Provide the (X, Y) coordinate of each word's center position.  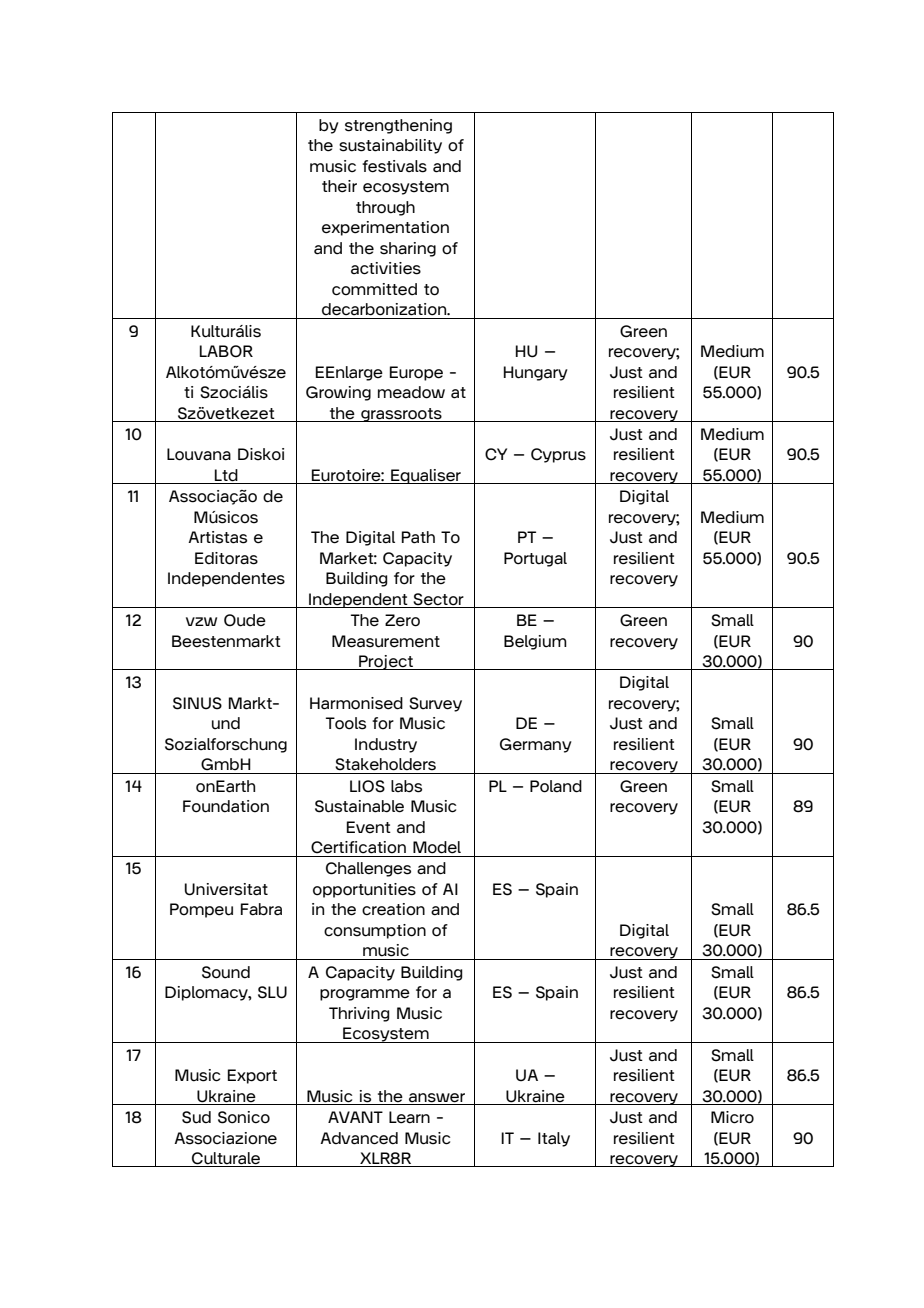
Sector (439, 600)
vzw (201, 621)
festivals (394, 166)
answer (437, 1098)
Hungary (536, 373)
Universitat (226, 889)
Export (252, 1076)
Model (437, 847)
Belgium (535, 642)
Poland (556, 786)
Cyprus (558, 455)
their (339, 186)
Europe (416, 373)
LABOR (226, 351)
